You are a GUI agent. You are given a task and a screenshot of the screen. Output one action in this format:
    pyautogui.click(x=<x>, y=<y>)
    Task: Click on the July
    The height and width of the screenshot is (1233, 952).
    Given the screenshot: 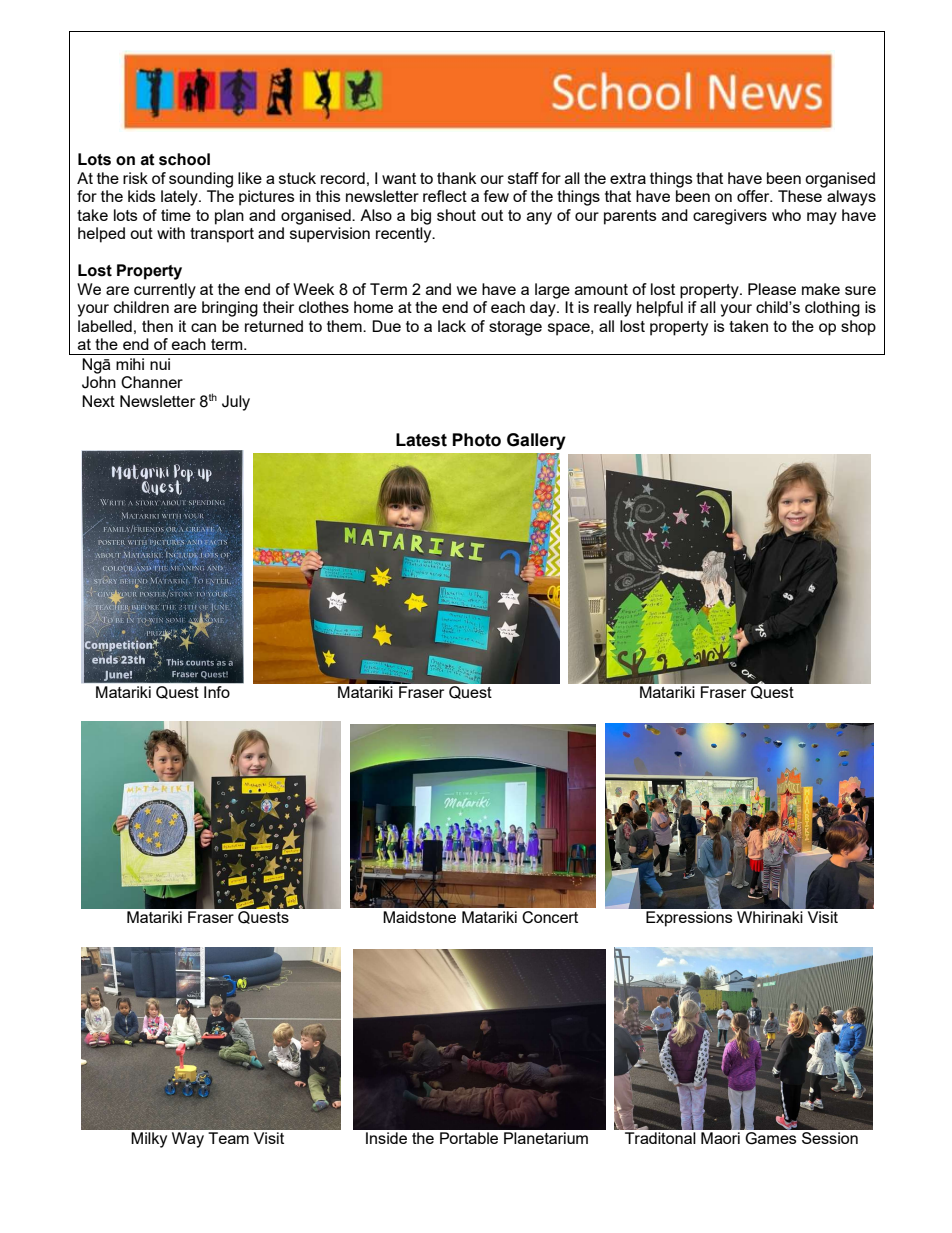 What is the action you would take?
    pyautogui.click(x=236, y=403)
